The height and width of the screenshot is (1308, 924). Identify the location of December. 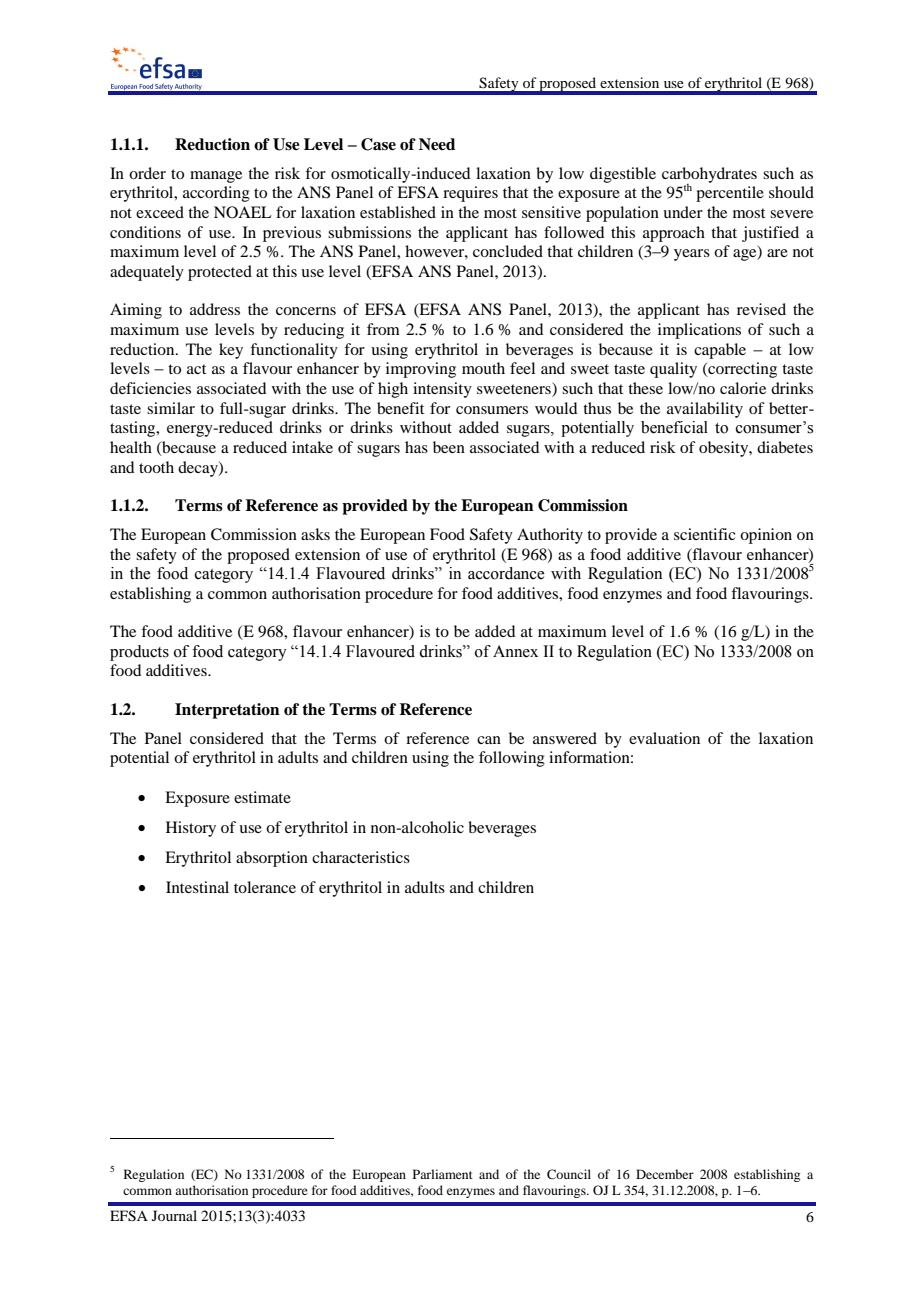
(665, 1174).
